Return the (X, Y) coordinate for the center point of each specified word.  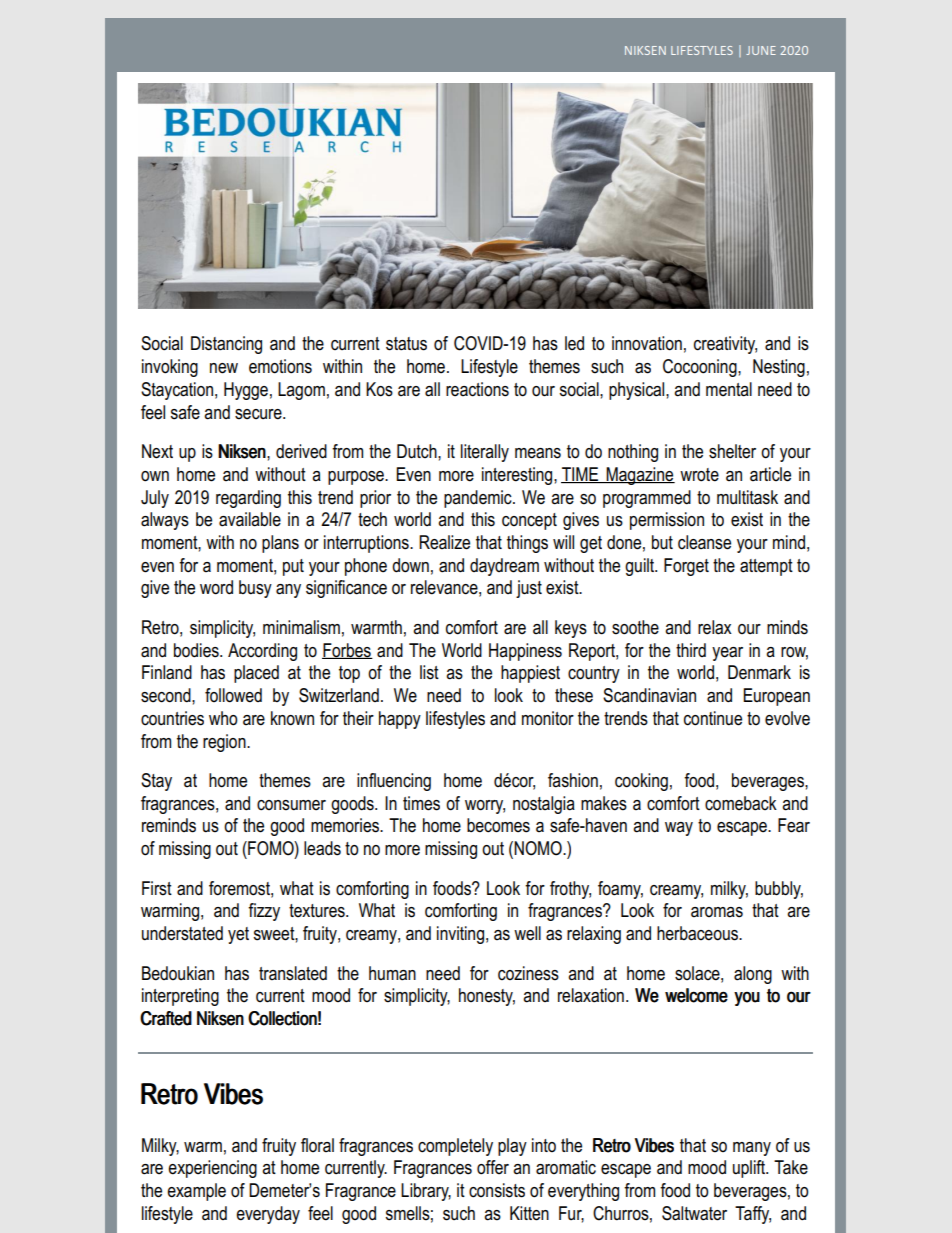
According (262, 652)
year (727, 654)
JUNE (761, 50)
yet (238, 935)
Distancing (226, 345)
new (224, 368)
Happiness (525, 652)
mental (729, 389)
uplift (750, 1169)
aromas (717, 912)
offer (493, 1167)
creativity (725, 345)
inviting (460, 935)
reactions (477, 389)
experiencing (212, 1169)
